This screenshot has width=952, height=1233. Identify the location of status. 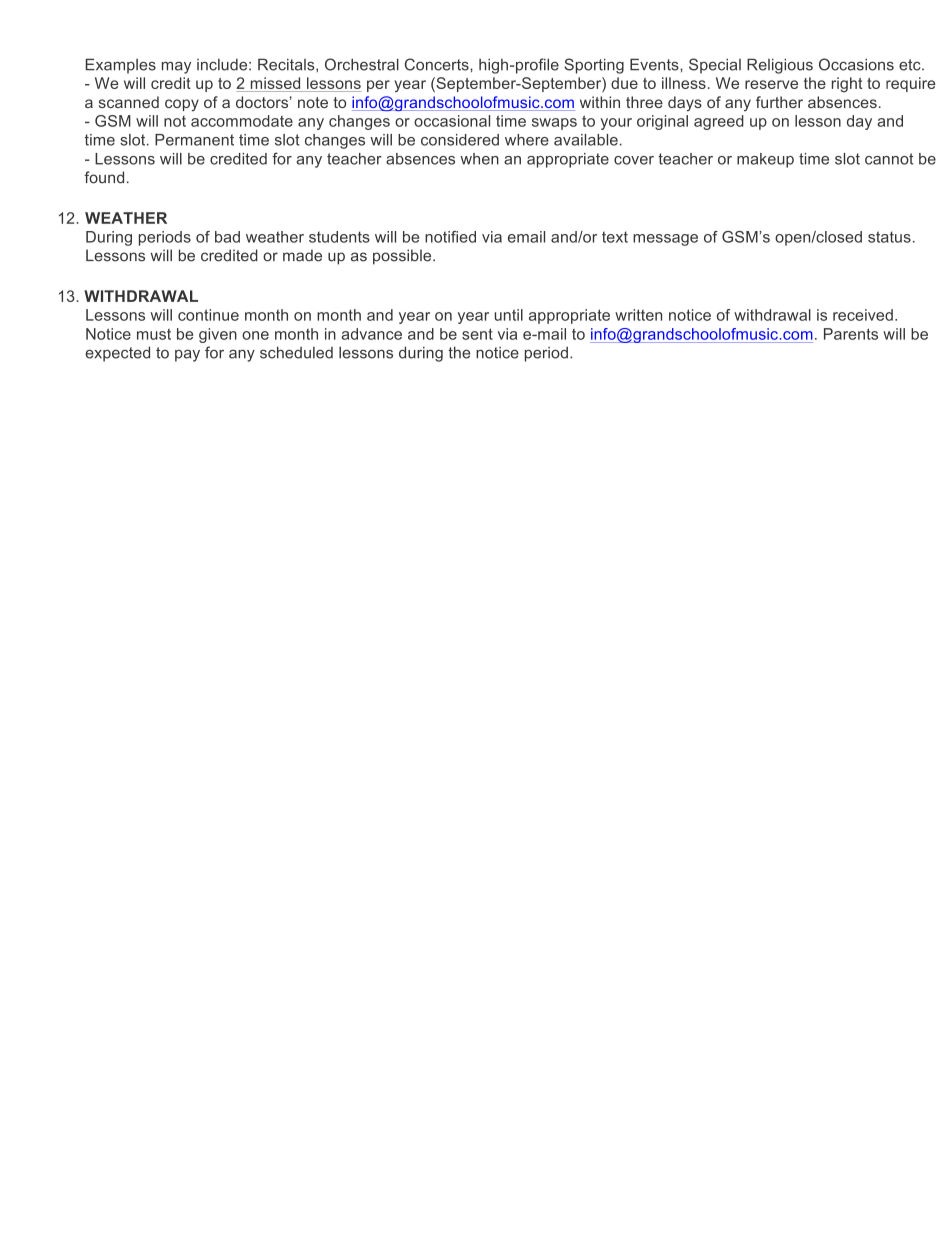
(889, 237).
